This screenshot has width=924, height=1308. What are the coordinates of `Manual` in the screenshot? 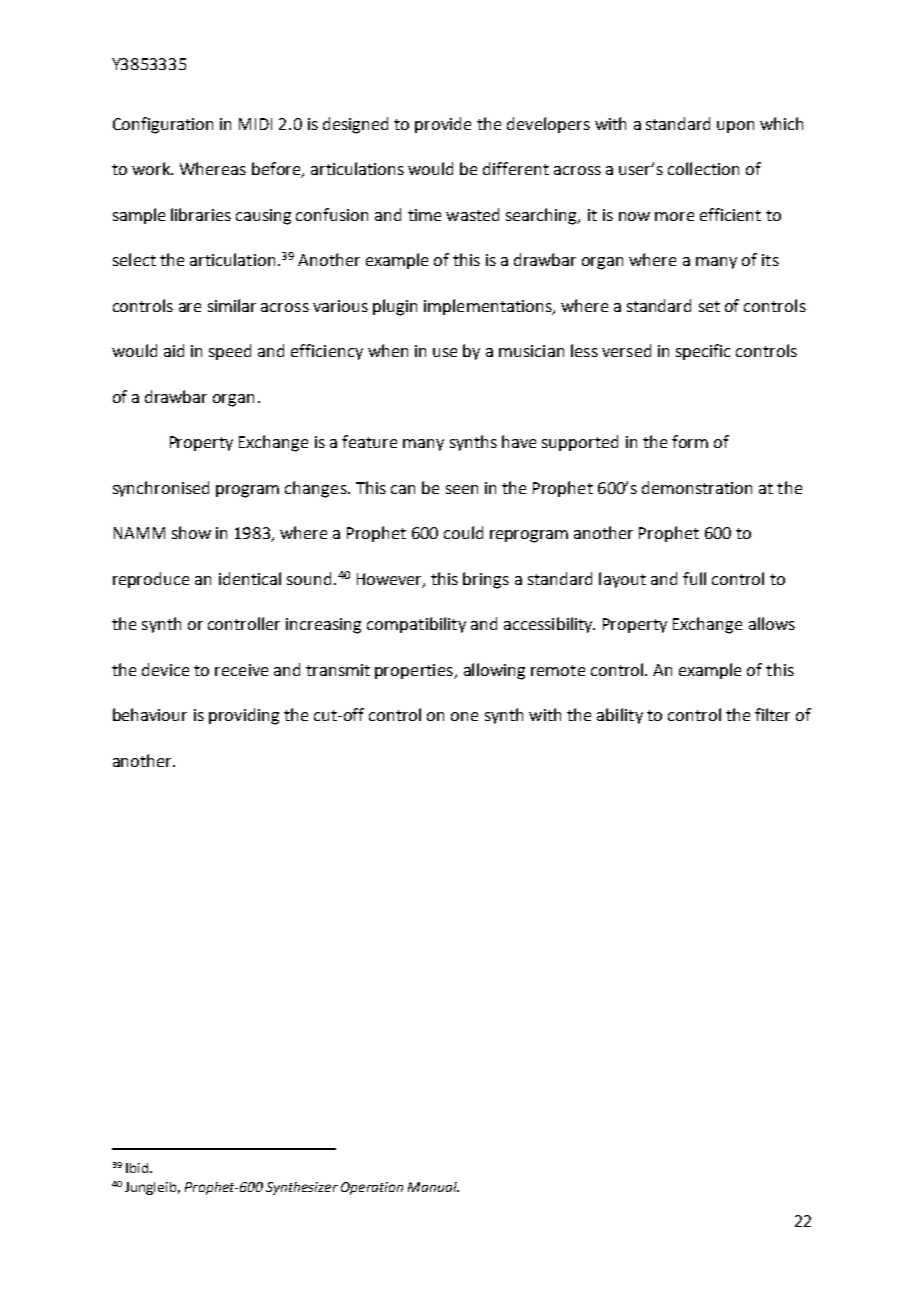 It's located at (433, 1187).
